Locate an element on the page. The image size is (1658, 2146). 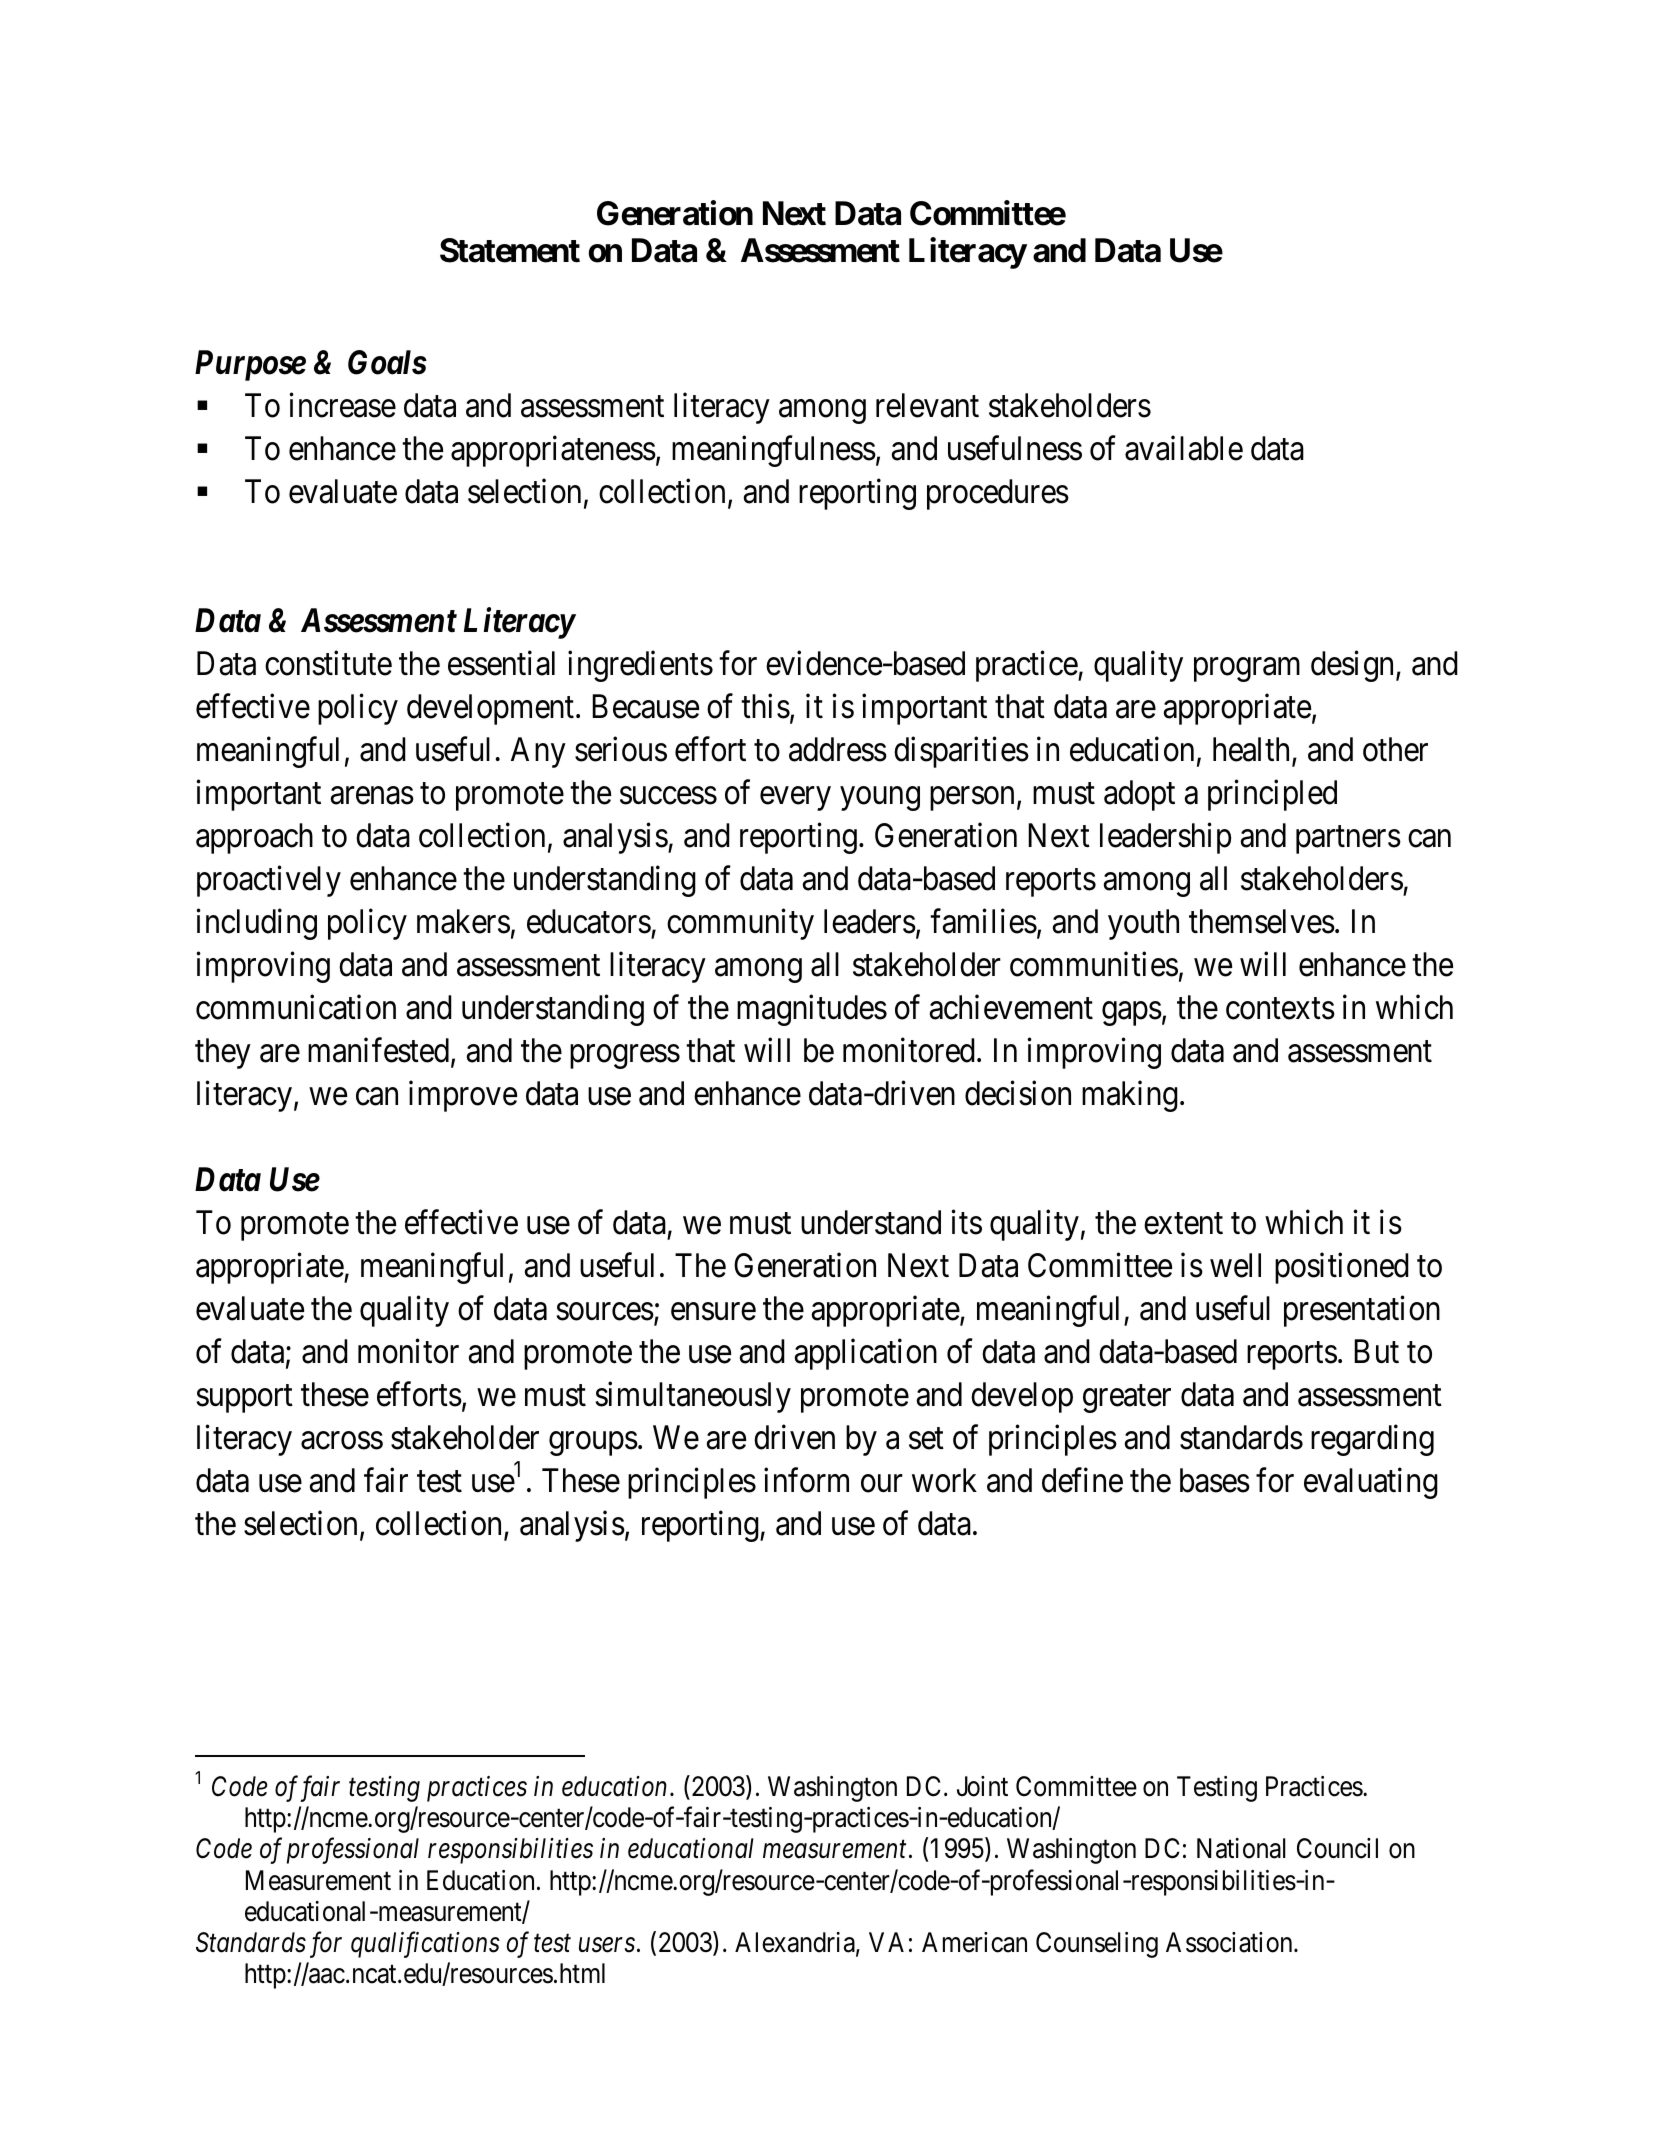
program is located at coordinates (1247, 670).
